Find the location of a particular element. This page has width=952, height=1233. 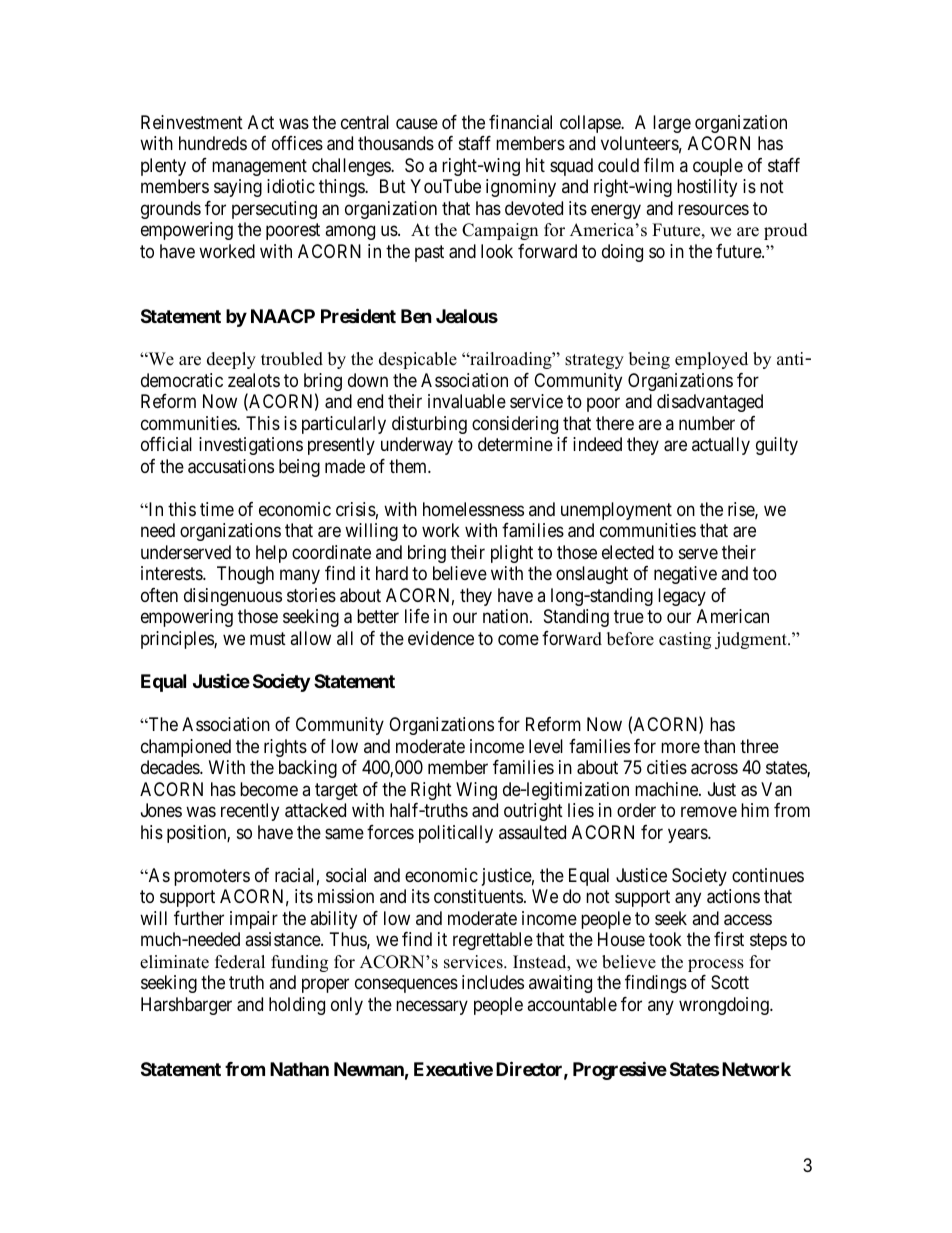

promoters is located at coordinates (212, 877).
